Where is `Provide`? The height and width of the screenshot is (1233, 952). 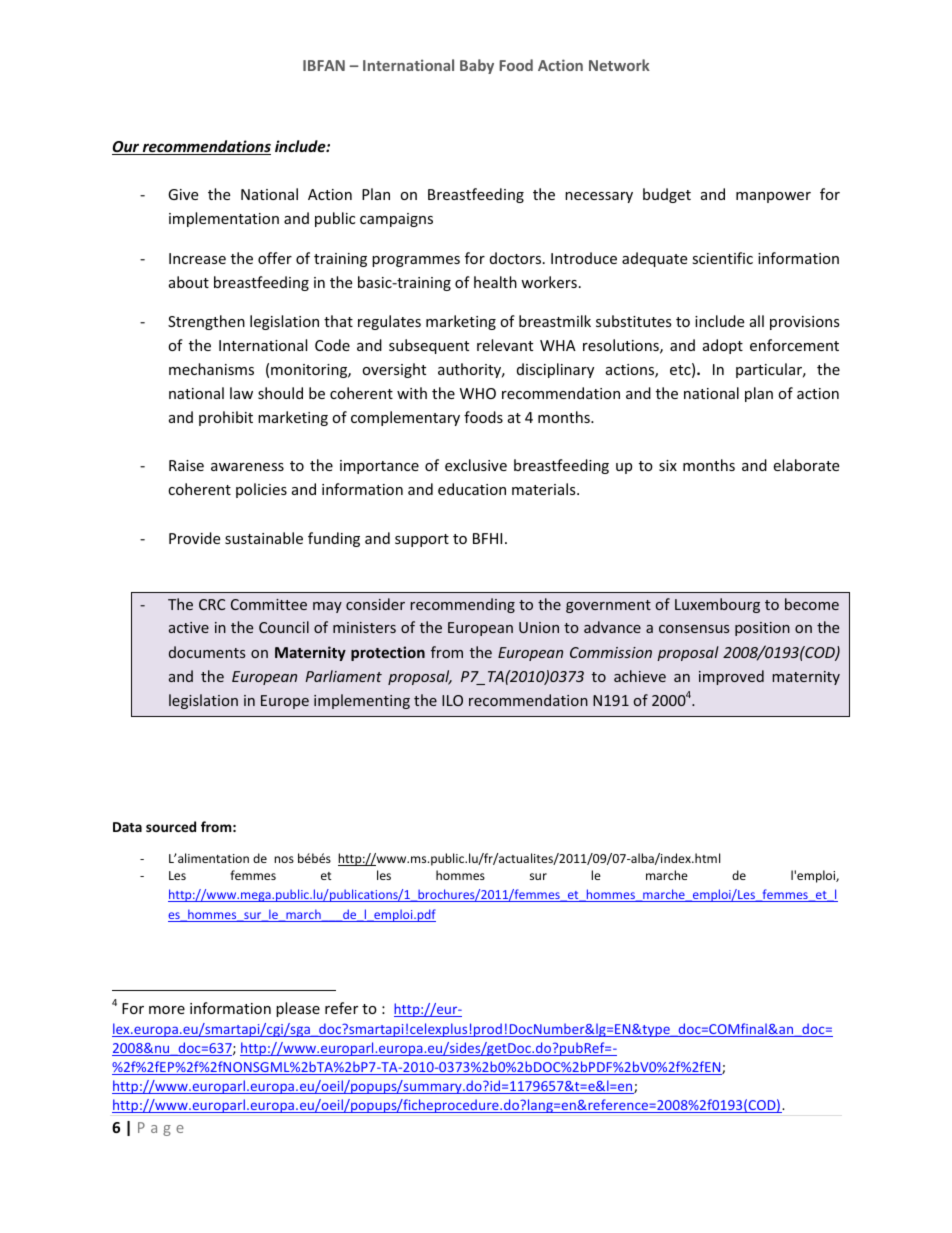 Provide is located at coordinates (194, 538).
